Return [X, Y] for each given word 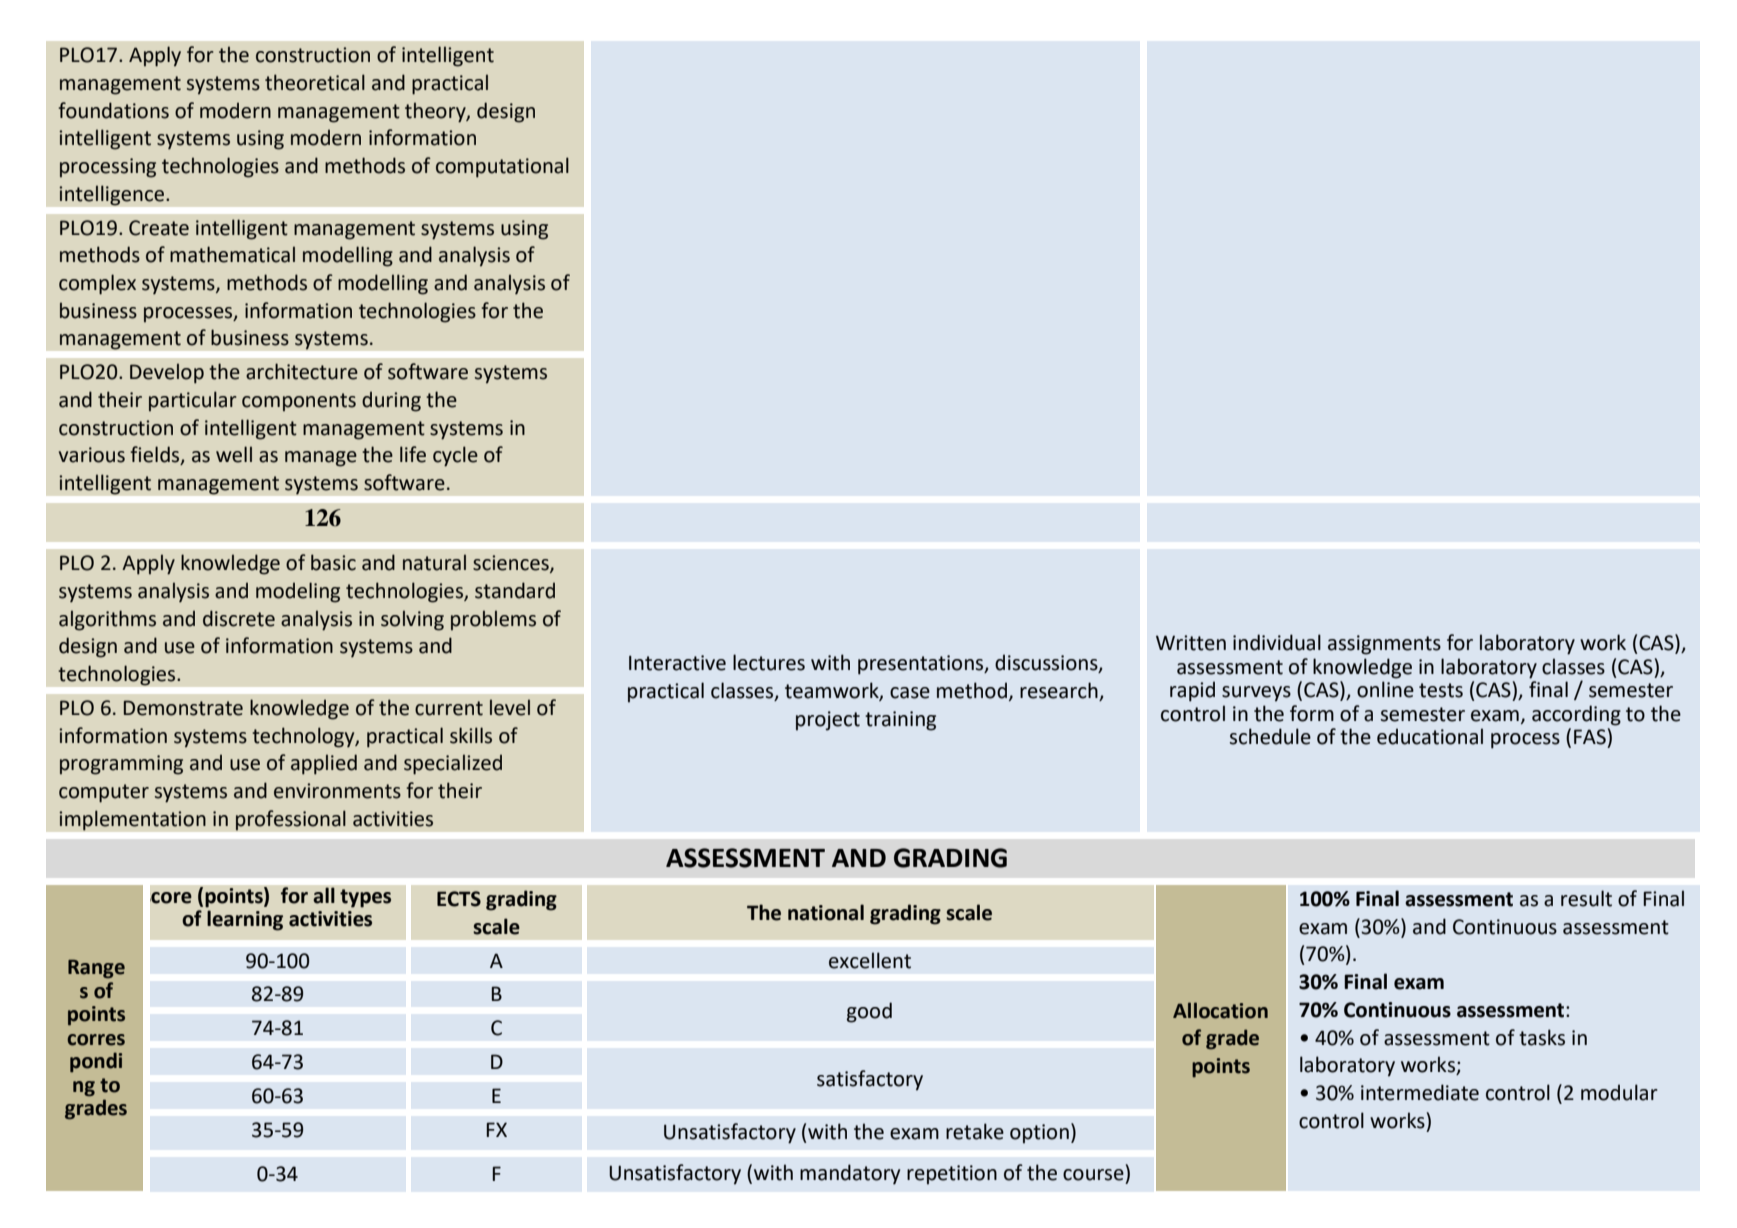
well [234, 454]
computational [502, 167]
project [828, 721]
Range [96, 969]
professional [290, 820]
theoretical [315, 82]
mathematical [232, 254]
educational [1430, 736]
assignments [1384, 645]
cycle [455, 456]
